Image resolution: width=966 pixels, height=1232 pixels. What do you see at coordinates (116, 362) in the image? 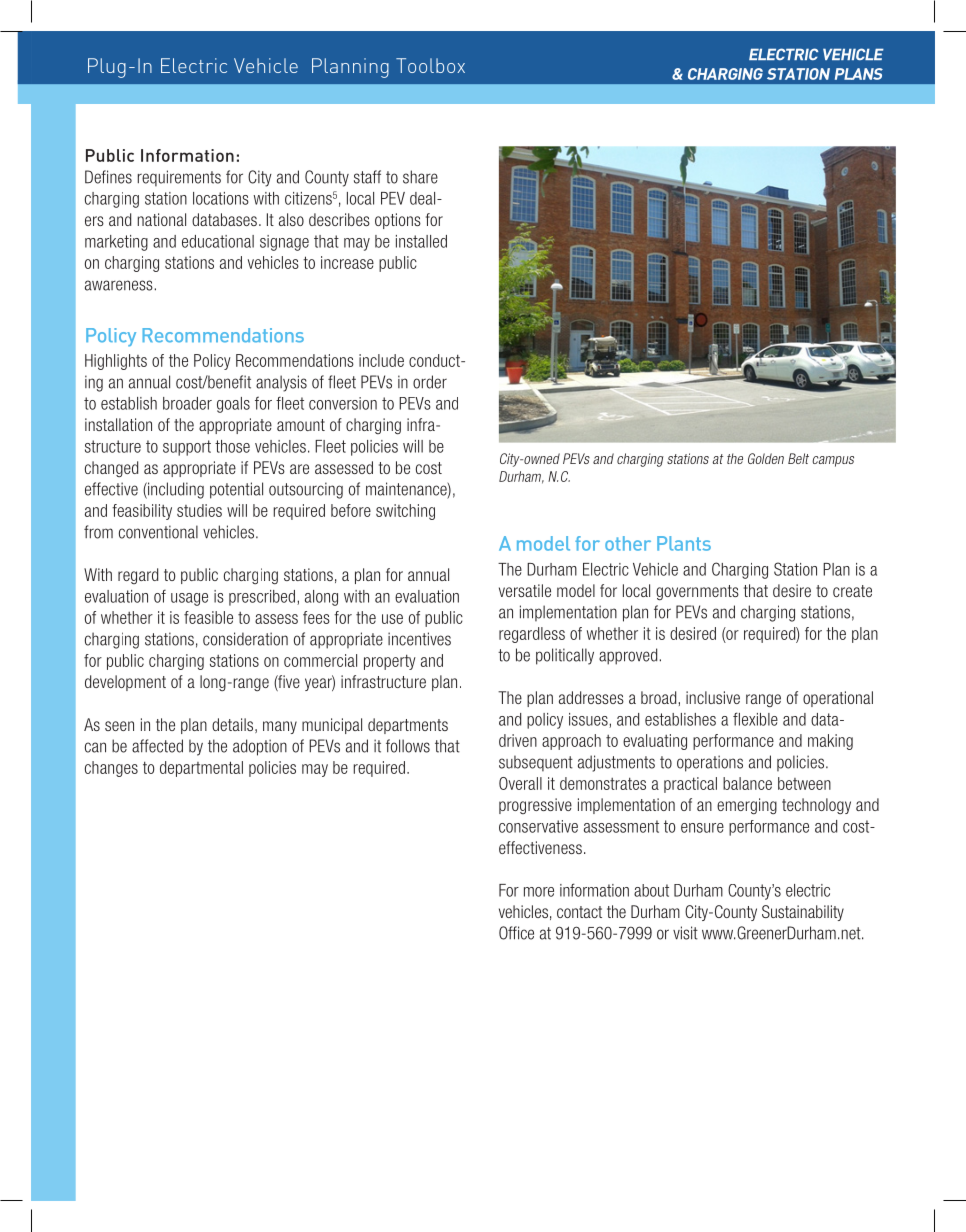
I see `Highlights` at bounding box center [116, 362].
